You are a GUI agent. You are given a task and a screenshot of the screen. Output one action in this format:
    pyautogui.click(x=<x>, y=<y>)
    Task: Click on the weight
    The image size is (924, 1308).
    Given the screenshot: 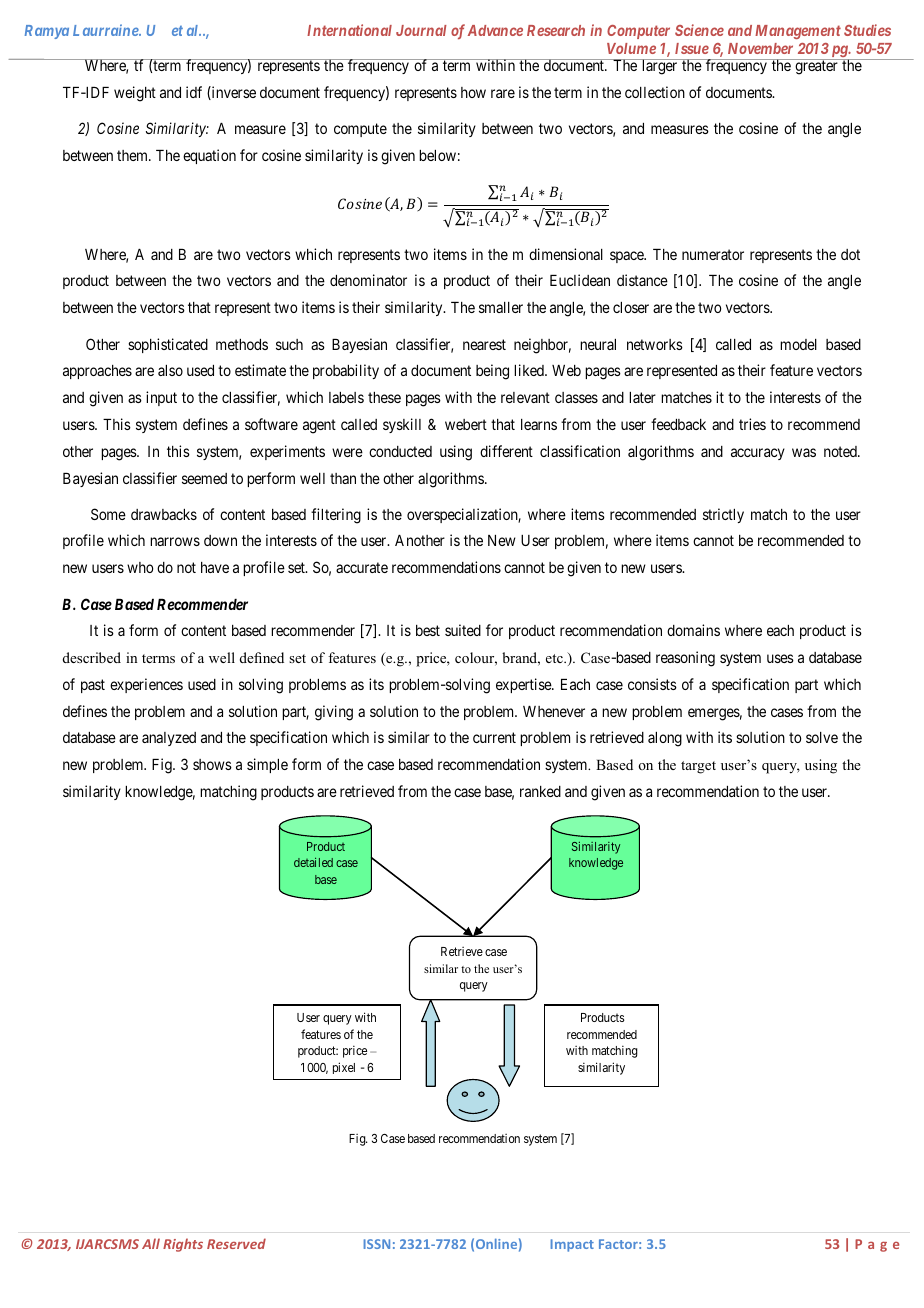 What is the action you would take?
    pyautogui.click(x=135, y=94)
